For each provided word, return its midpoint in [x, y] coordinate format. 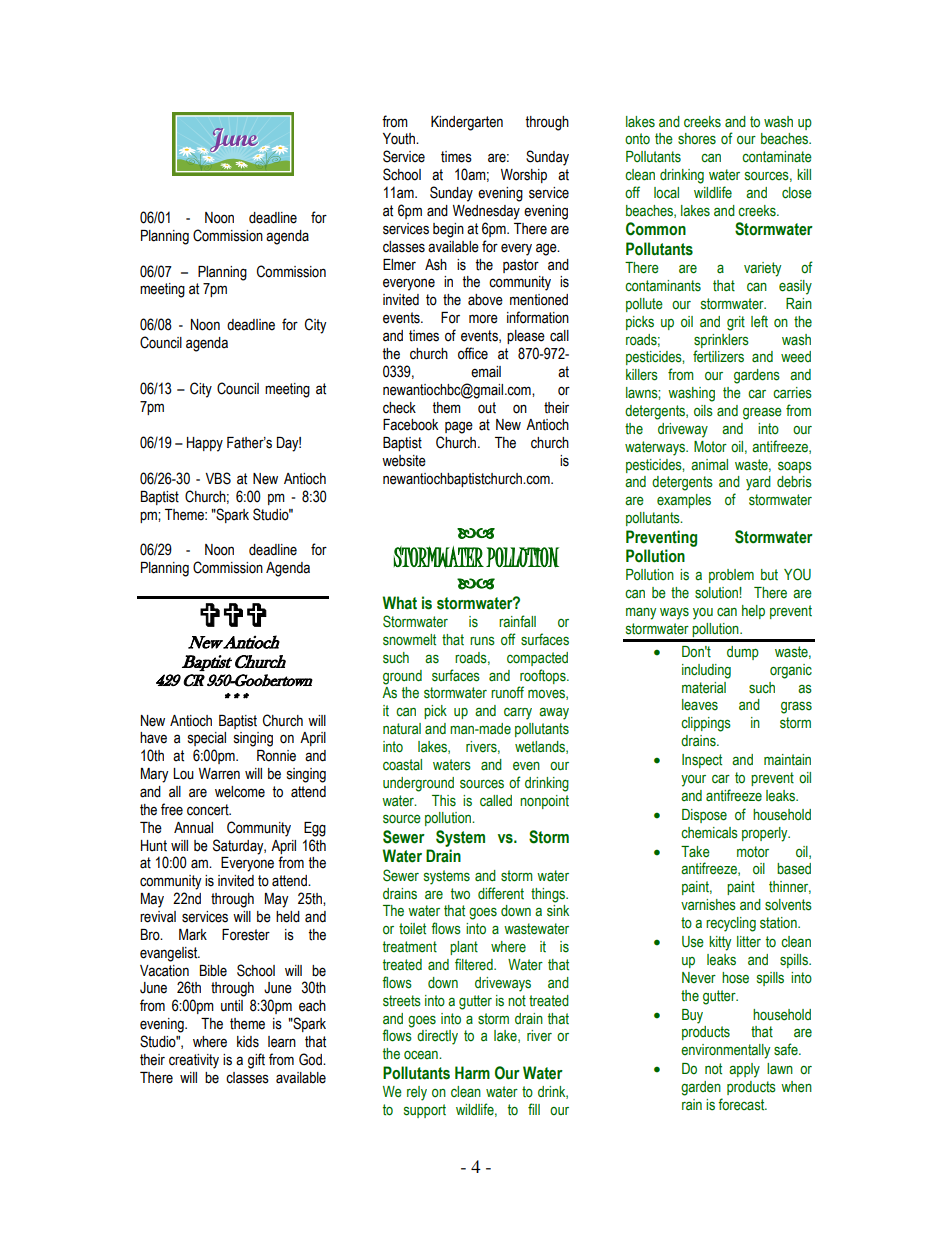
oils [703, 411]
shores [697, 139]
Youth [400, 139]
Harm [472, 1073]
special [207, 739]
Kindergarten [467, 123]
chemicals [709, 833]
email [486, 372]
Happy [205, 444]
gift [256, 1061]
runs [482, 641]
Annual [193, 828]
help [753, 612]
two [460, 894]
